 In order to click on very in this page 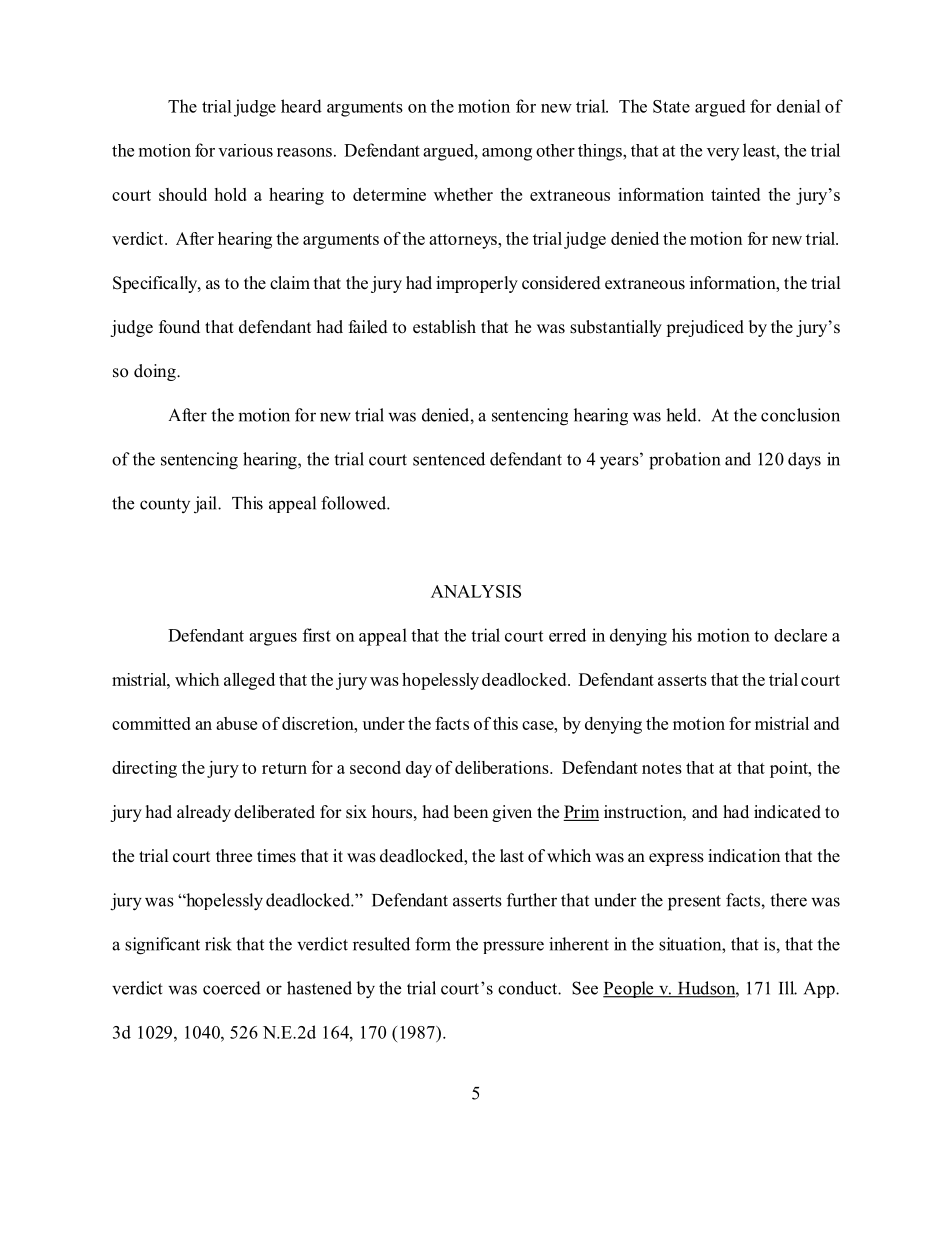, I will do `click(723, 154)`.
